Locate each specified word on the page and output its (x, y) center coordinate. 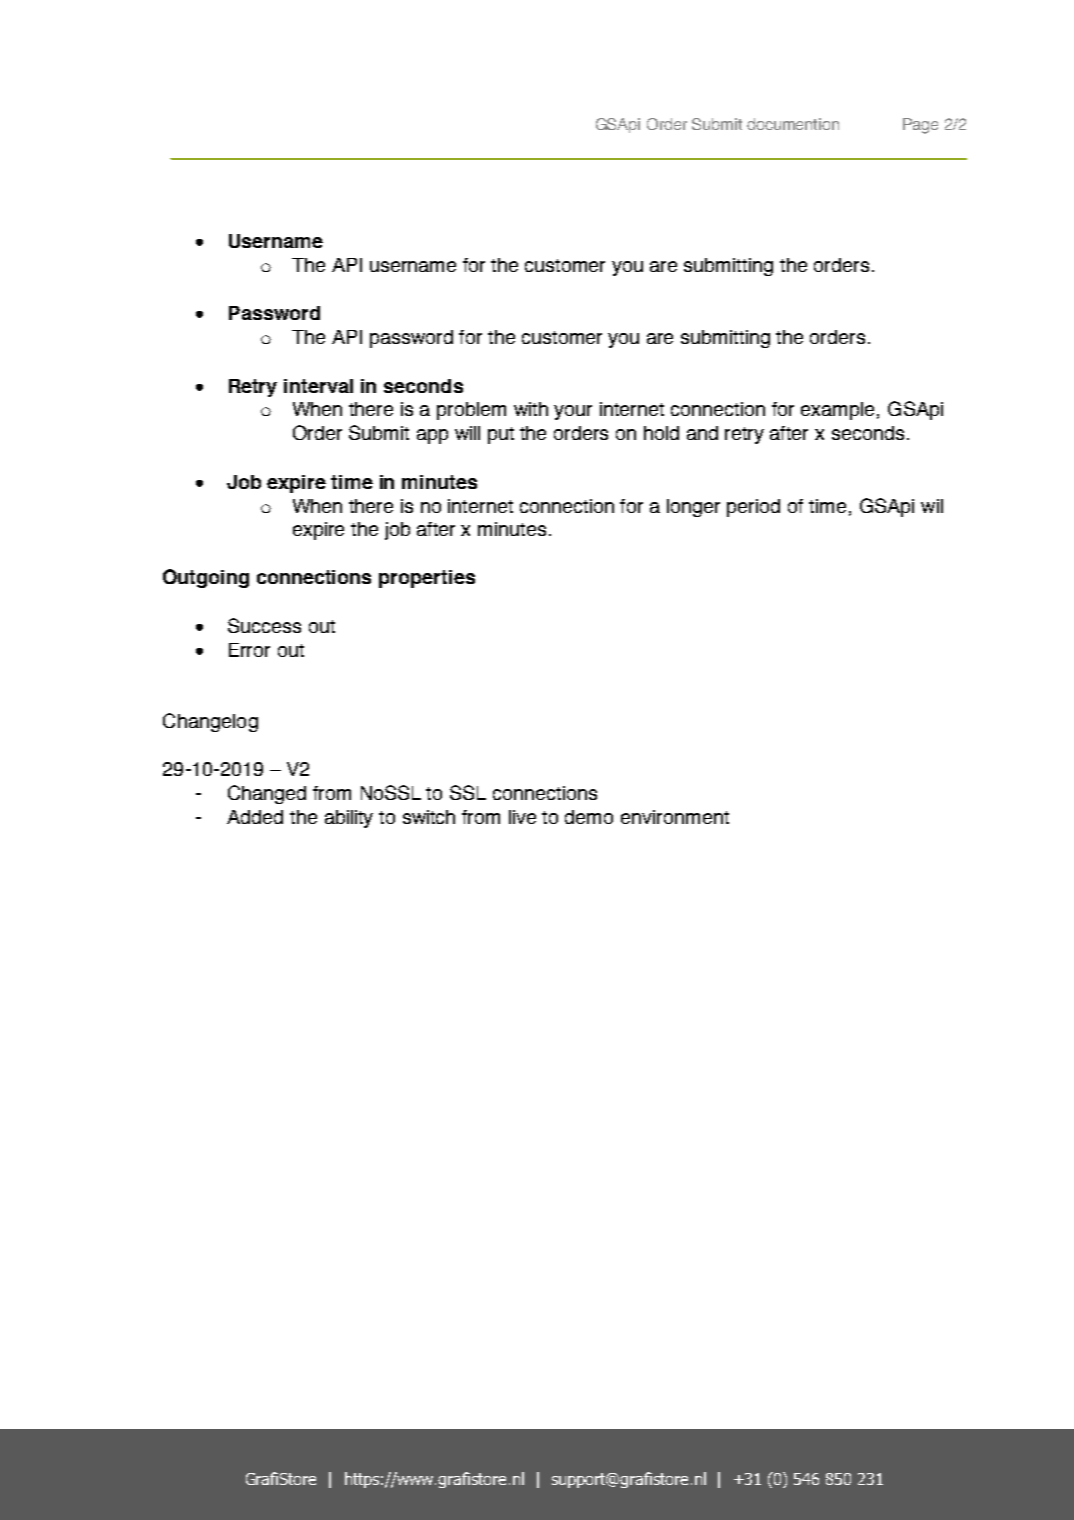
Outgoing (206, 578)
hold (661, 433)
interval (318, 386)
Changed (267, 794)
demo (589, 817)
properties (427, 579)
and (702, 433)
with (531, 409)
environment (675, 817)
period (753, 508)
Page (920, 126)
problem (471, 411)
